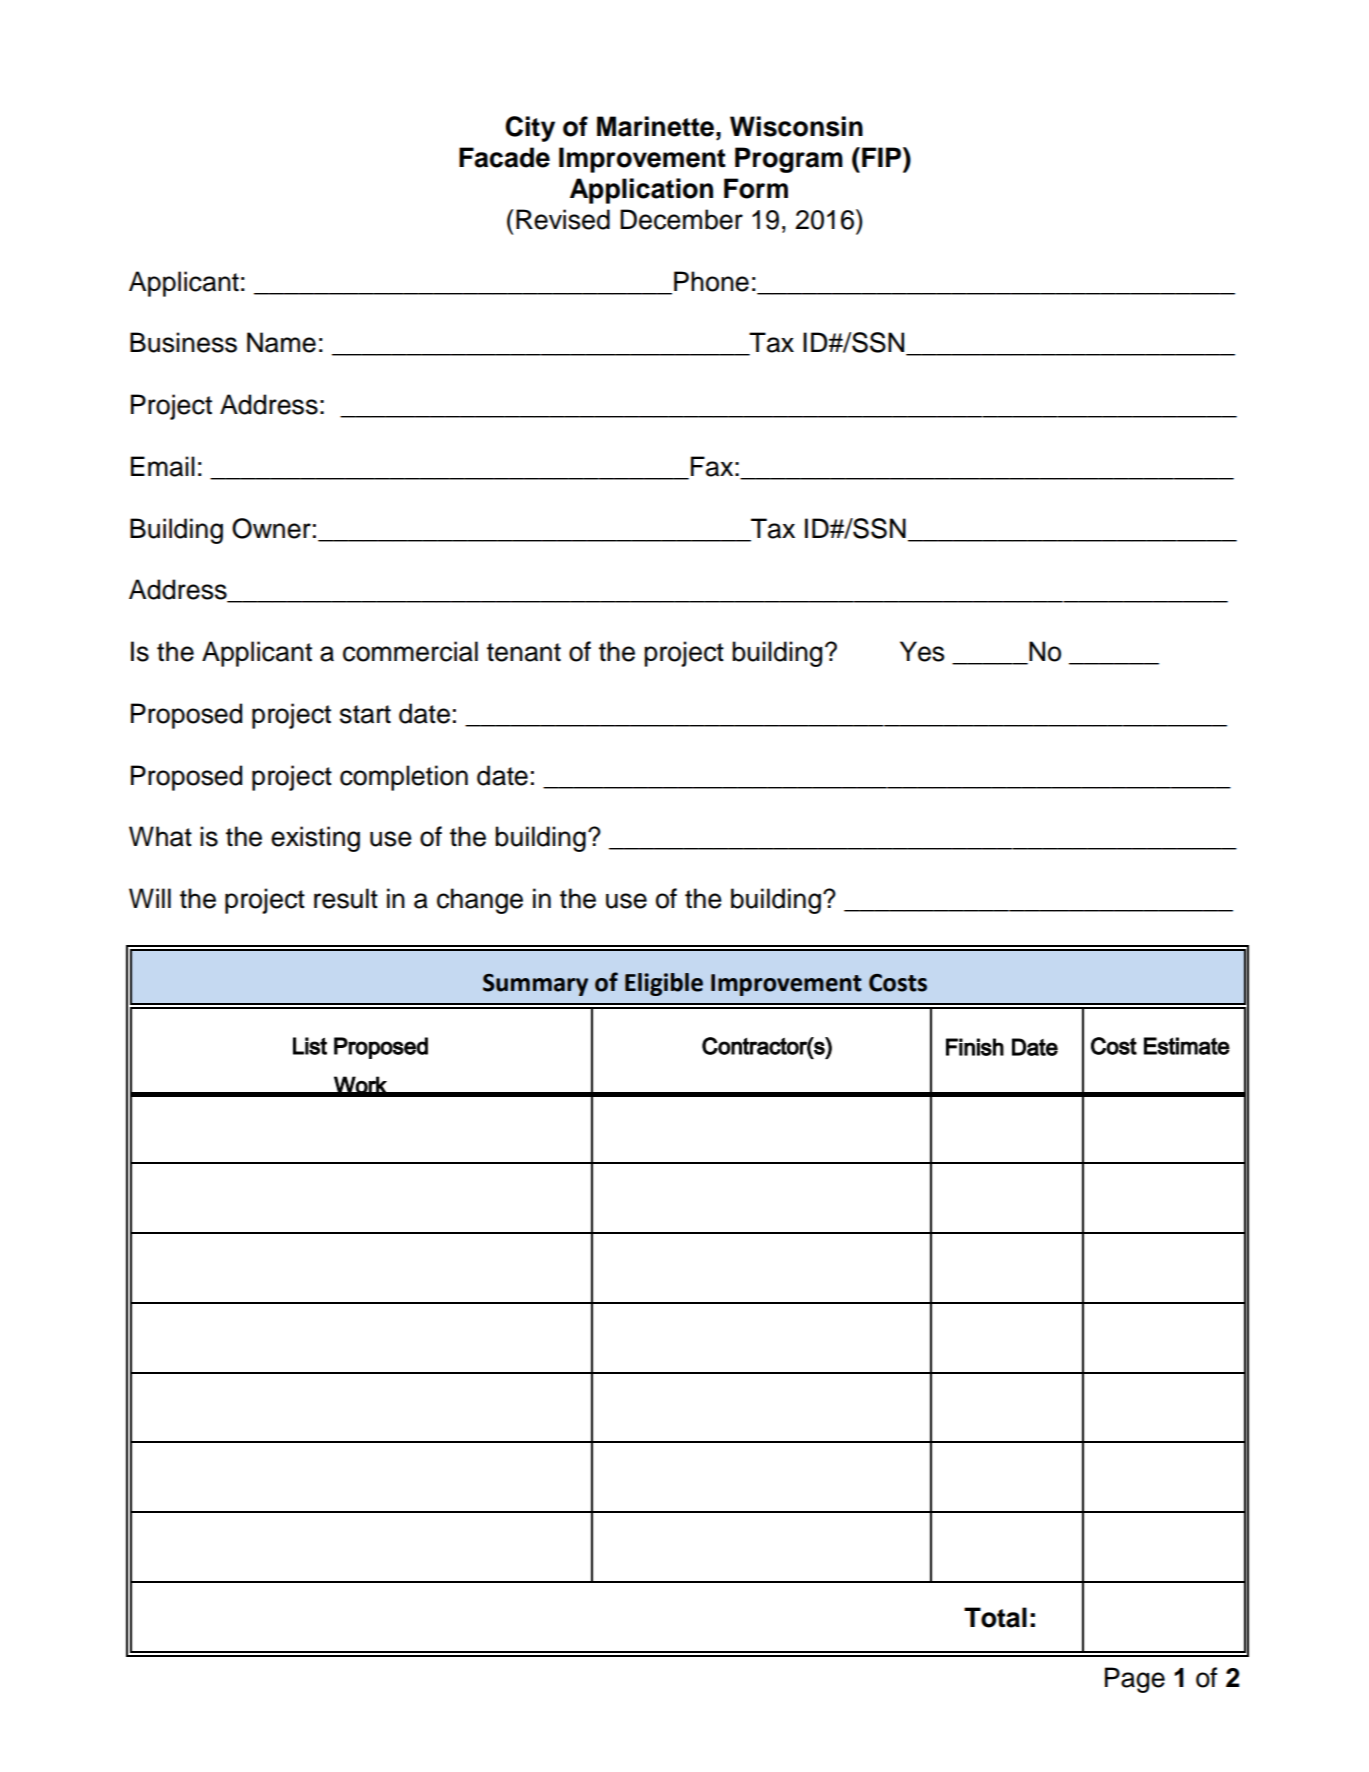 This screenshot has width=1369, height=1772. I want to click on Name, so click(281, 342).
